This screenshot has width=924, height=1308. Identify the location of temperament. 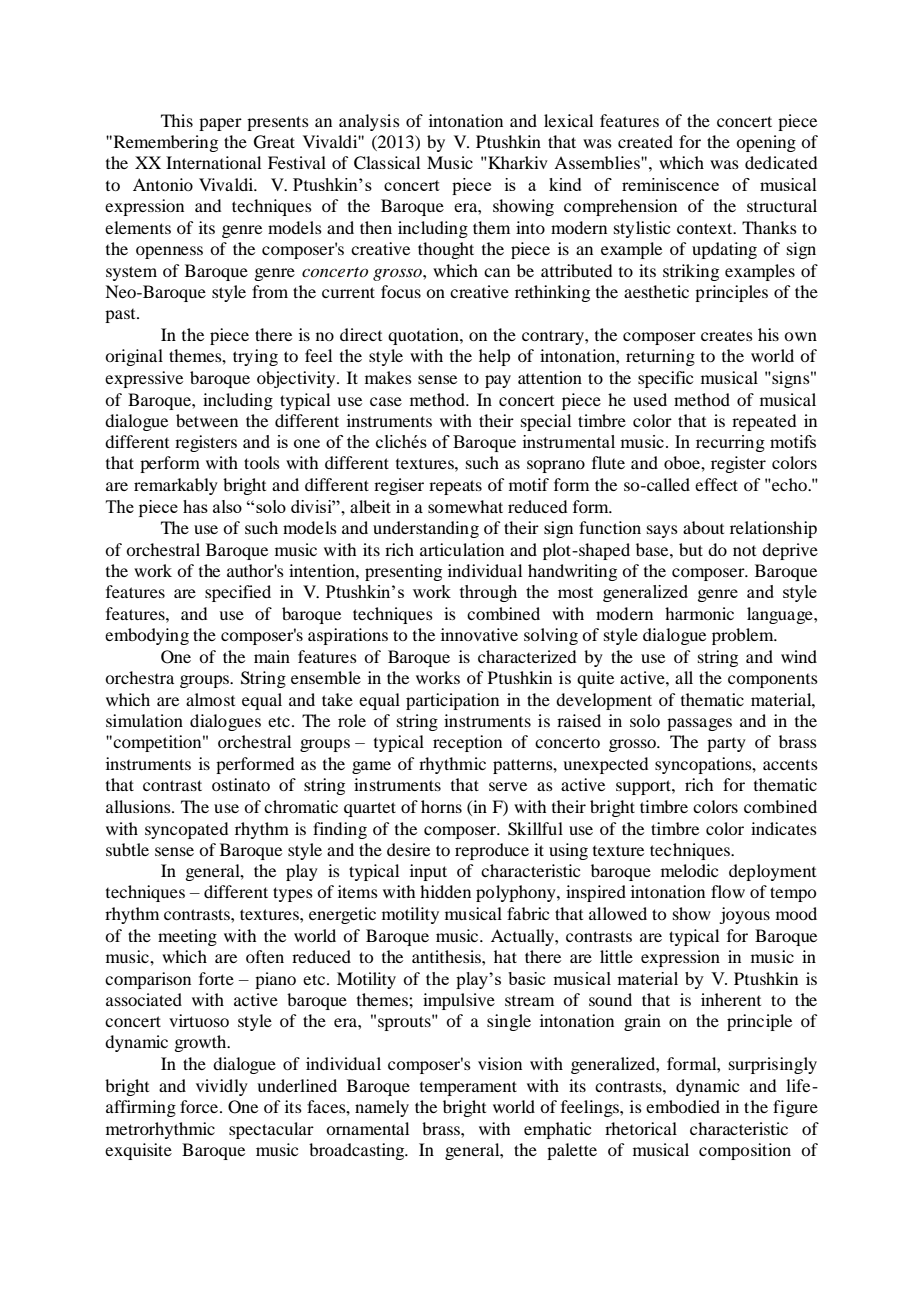
(468, 1088).
